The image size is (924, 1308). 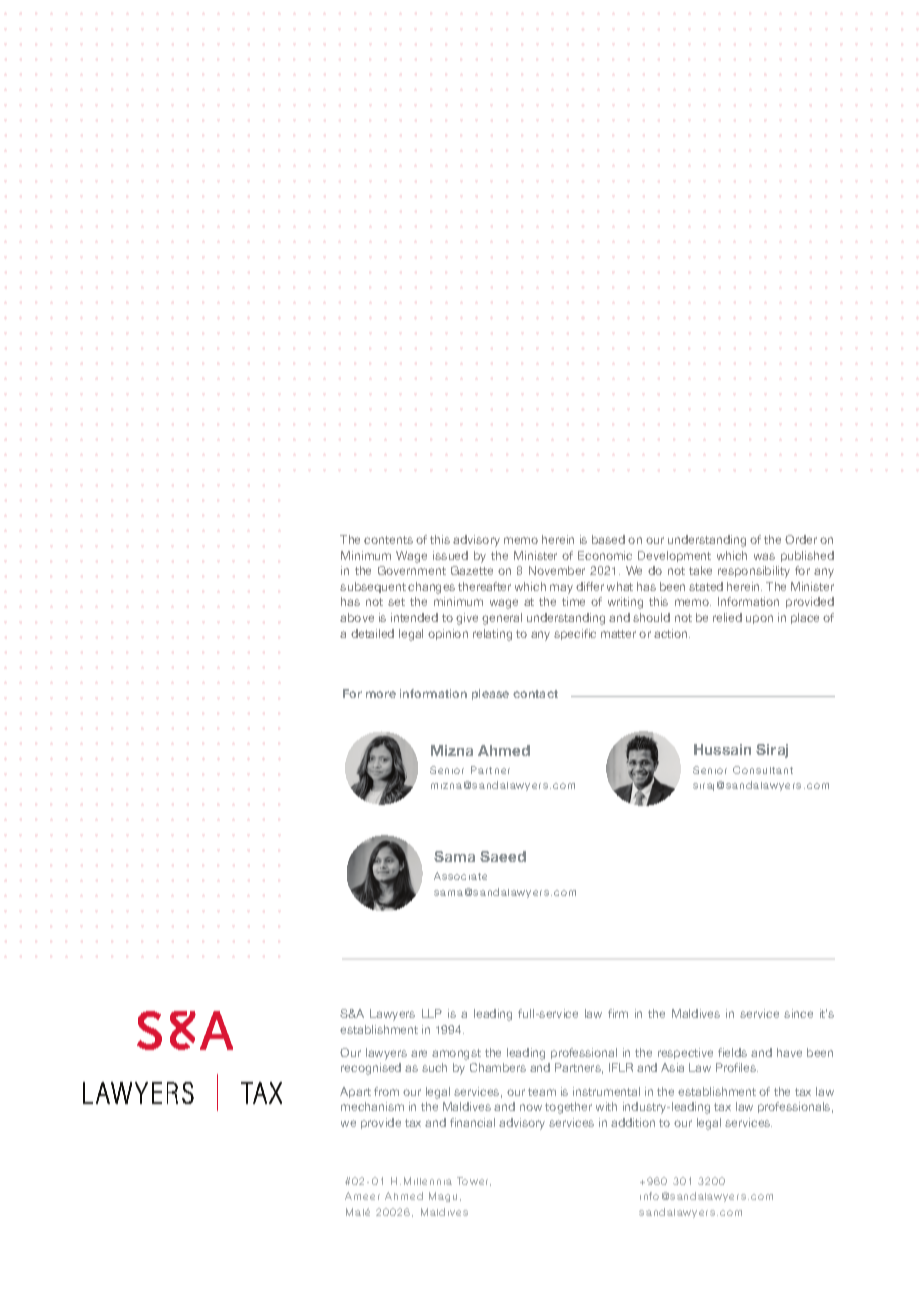 What do you see at coordinates (386, 1091) in the screenshot?
I see `from` at bounding box center [386, 1091].
